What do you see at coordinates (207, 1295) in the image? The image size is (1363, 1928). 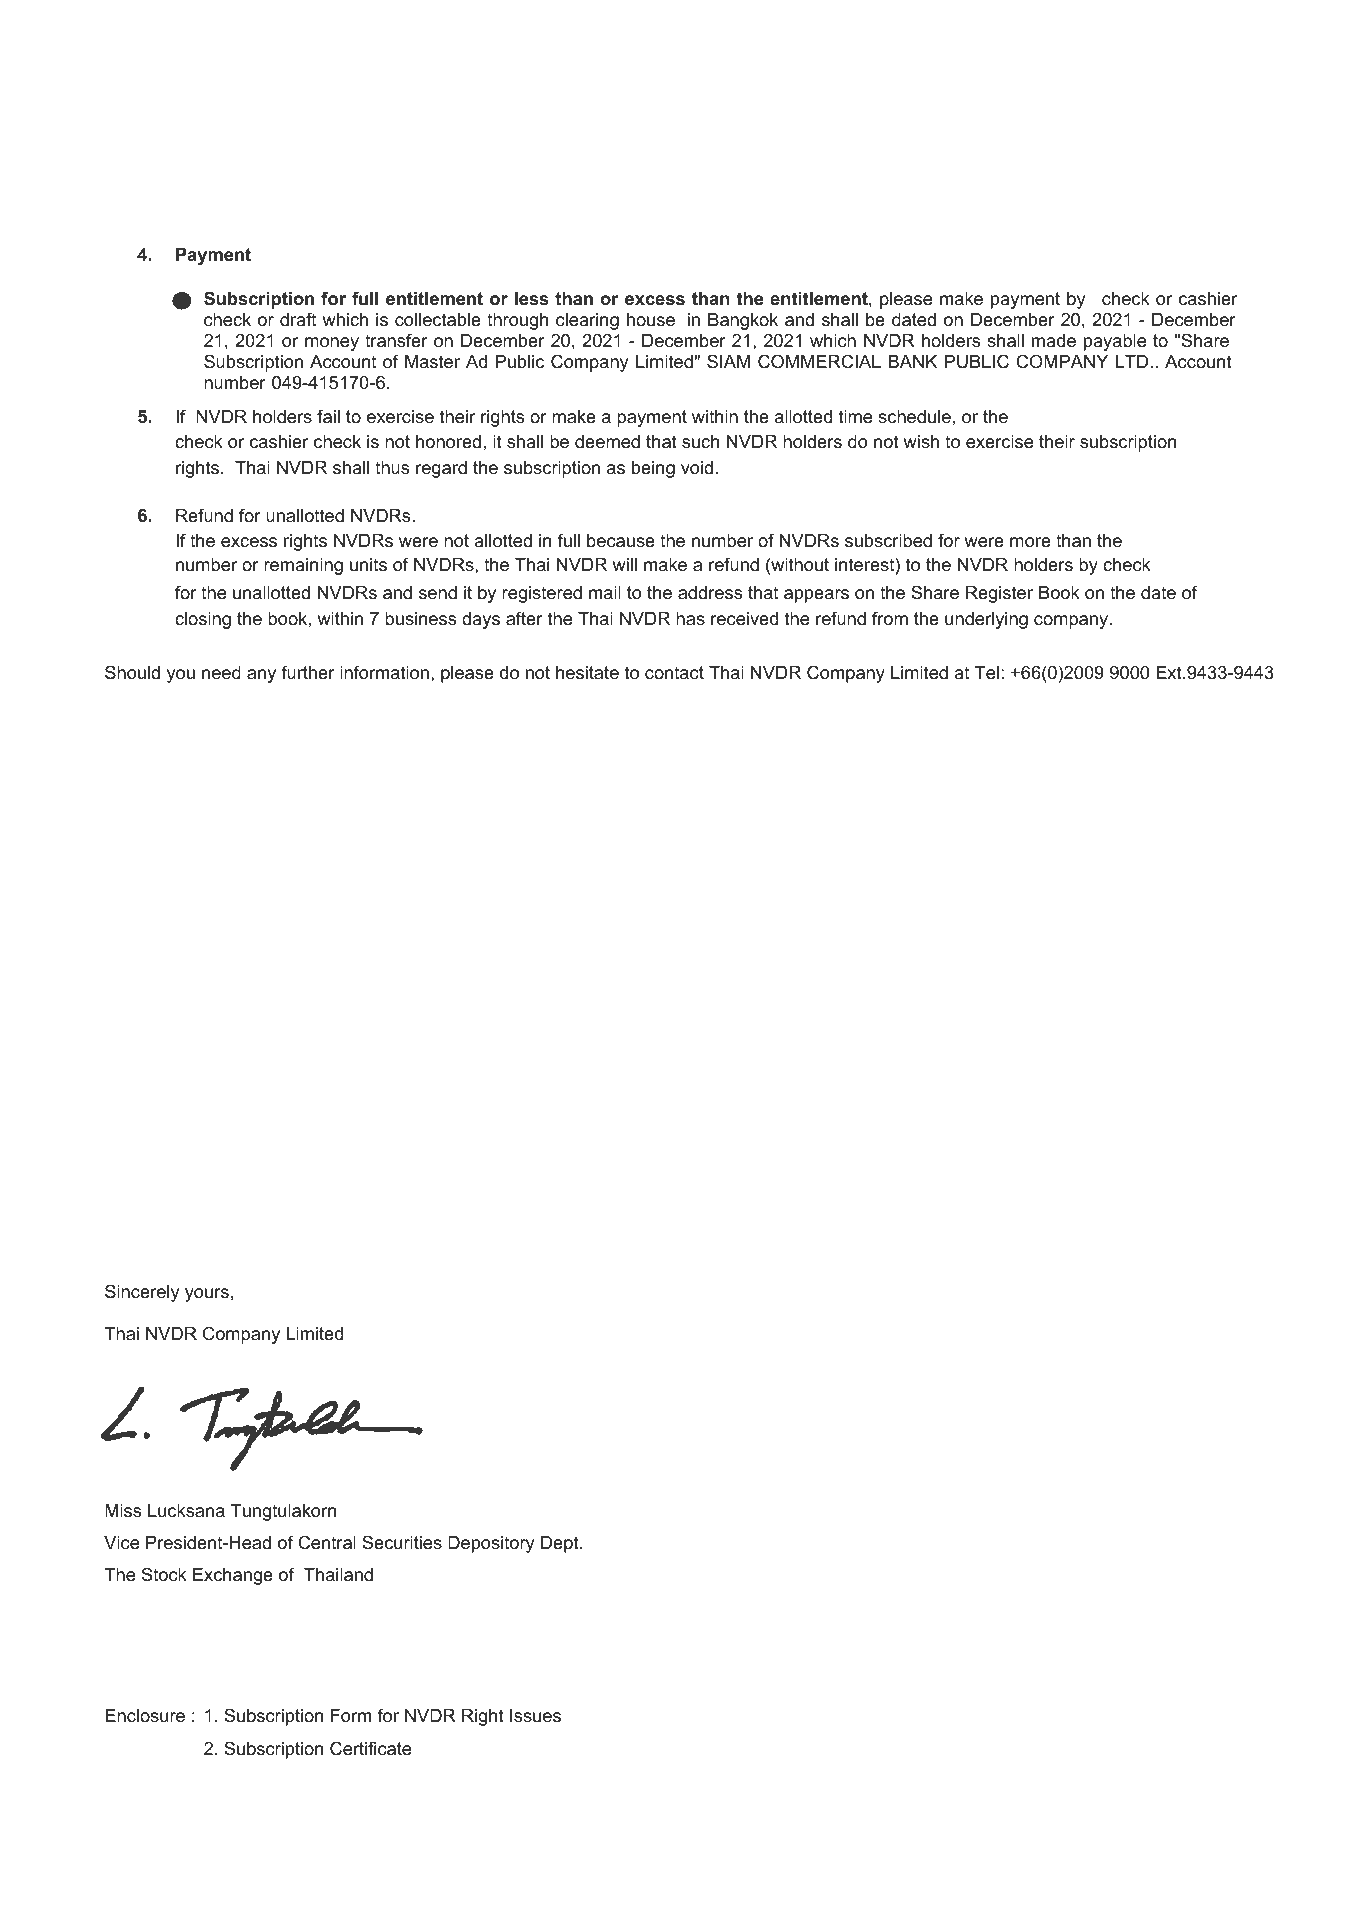 I see `yours` at bounding box center [207, 1295].
